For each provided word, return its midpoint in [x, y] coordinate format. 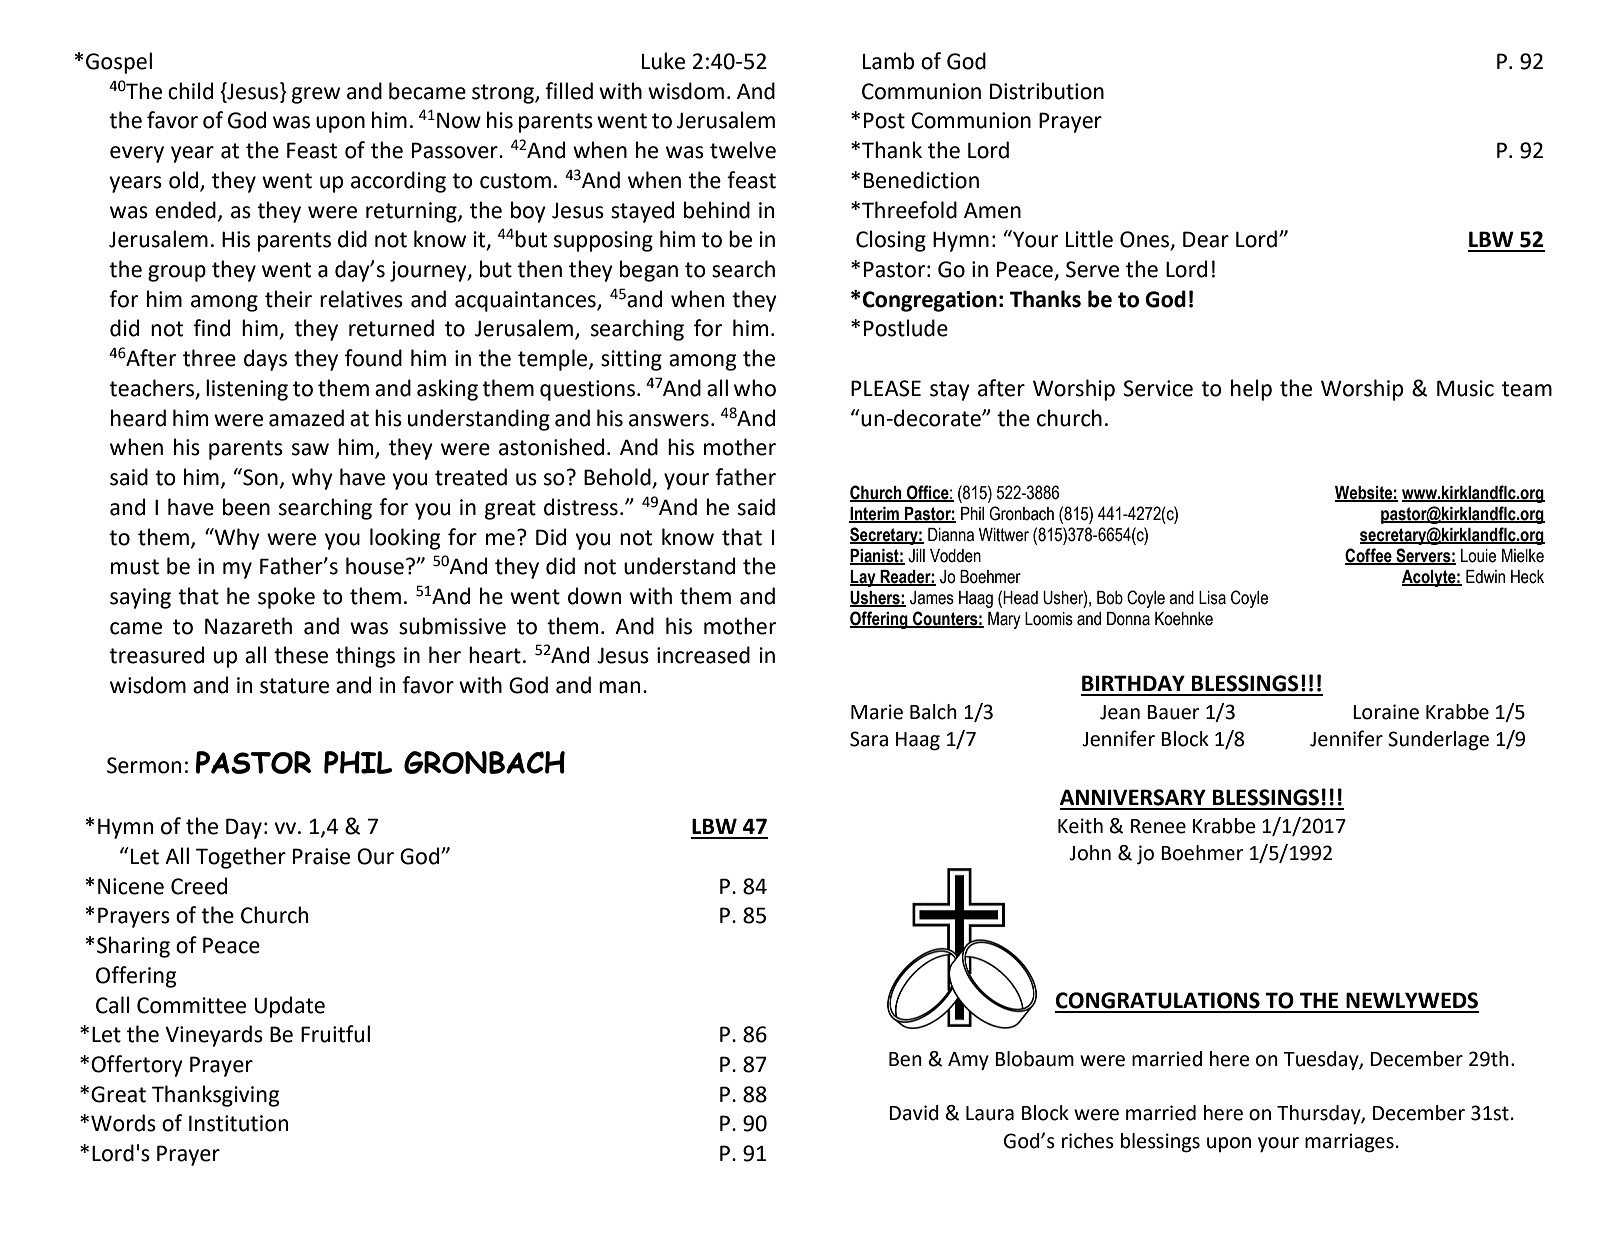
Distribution [1047, 91]
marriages [1349, 1143]
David [914, 1113]
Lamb [888, 61]
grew [316, 95]
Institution [238, 1123]
